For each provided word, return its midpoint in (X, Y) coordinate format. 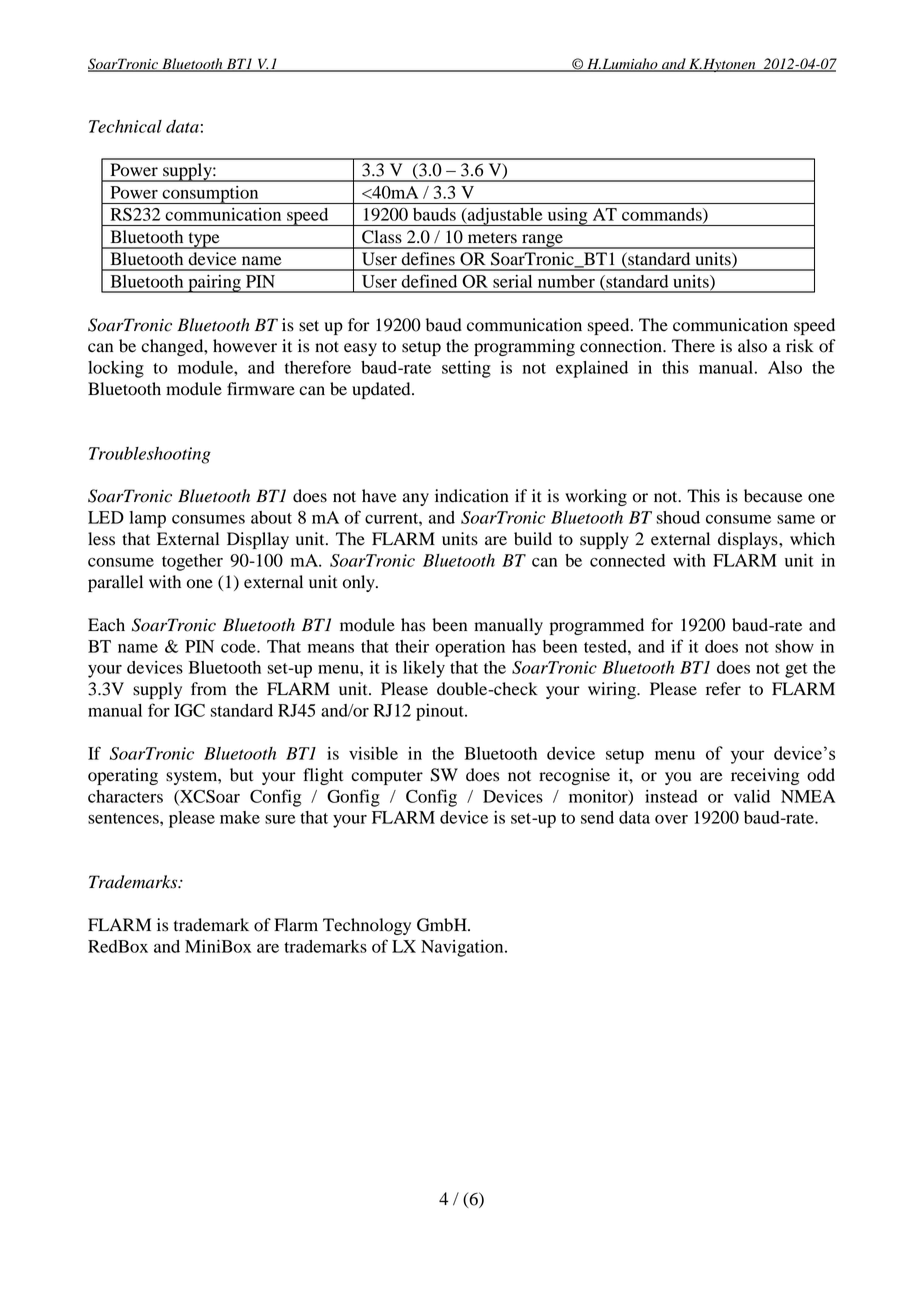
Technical (125, 126)
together (192, 562)
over (671, 819)
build (533, 539)
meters (492, 238)
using (567, 217)
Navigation (463, 948)
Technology (367, 926)
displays (749, 540)
